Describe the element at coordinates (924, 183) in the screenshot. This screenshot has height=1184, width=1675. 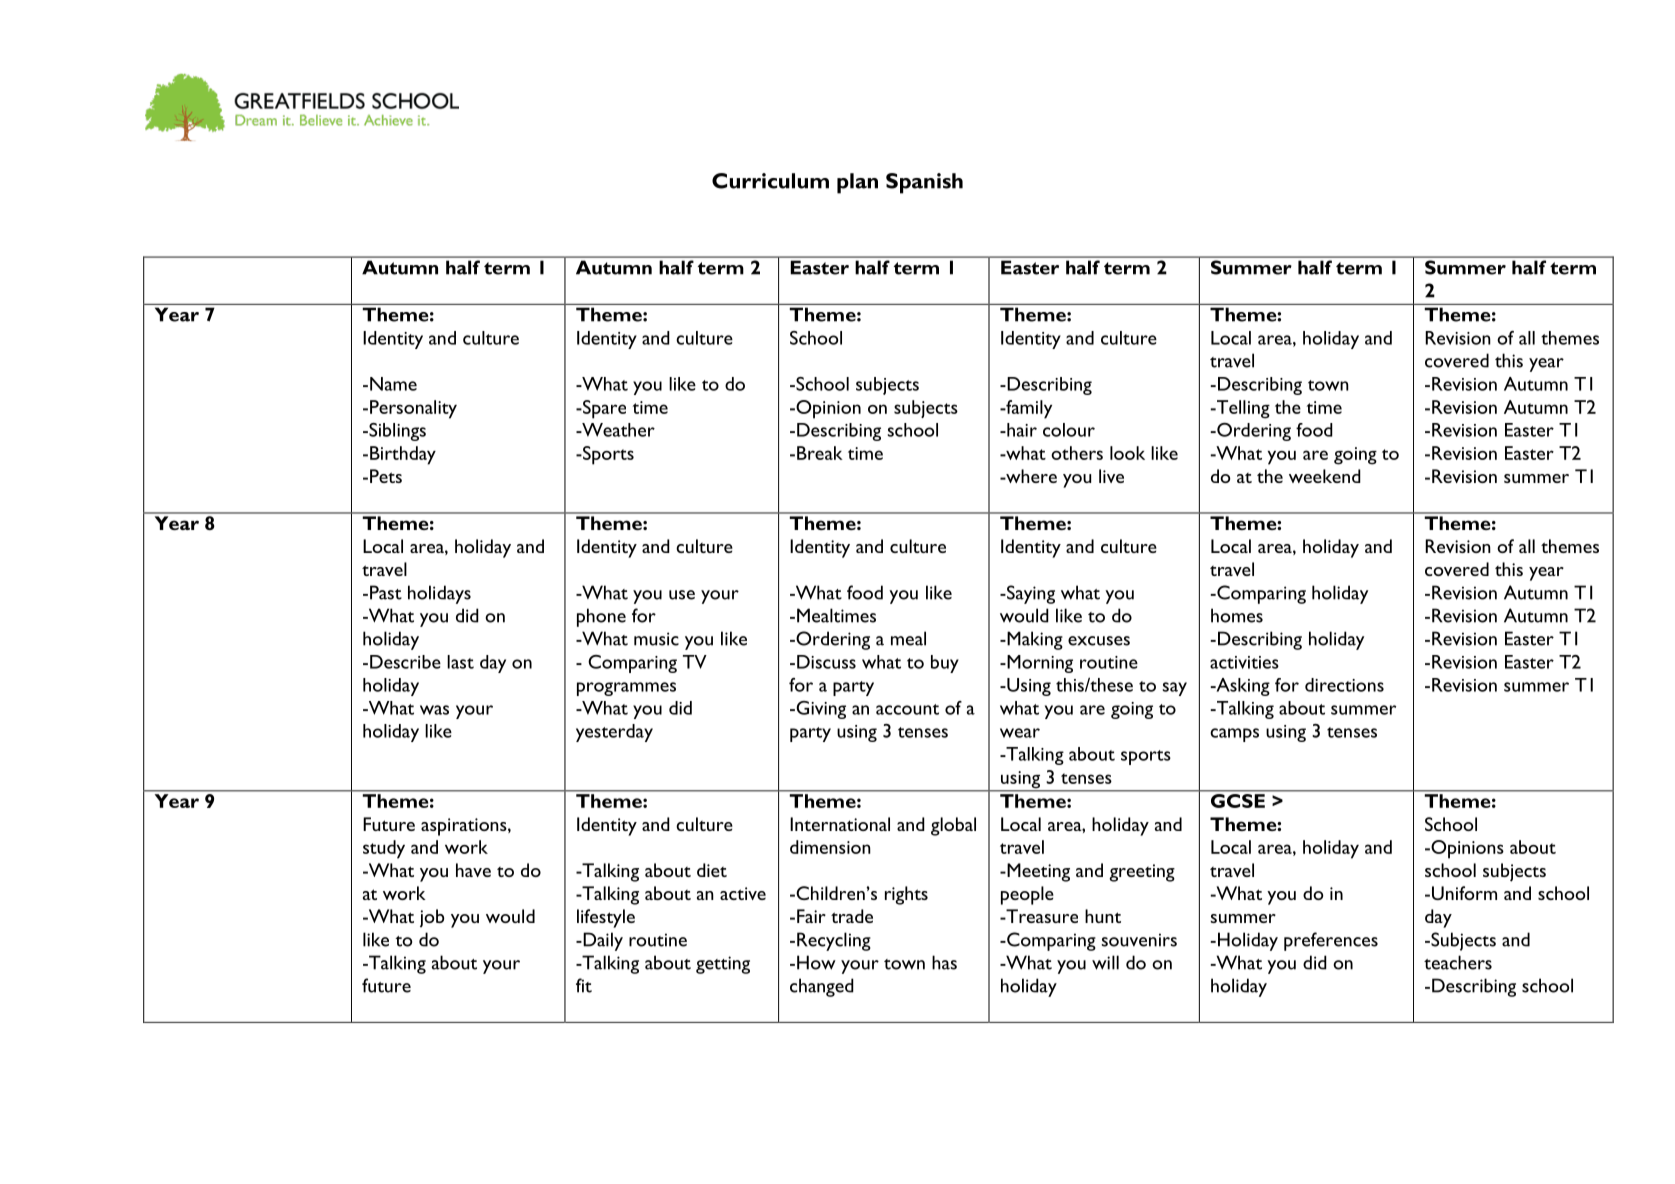
I see `Spanish` at that location.
